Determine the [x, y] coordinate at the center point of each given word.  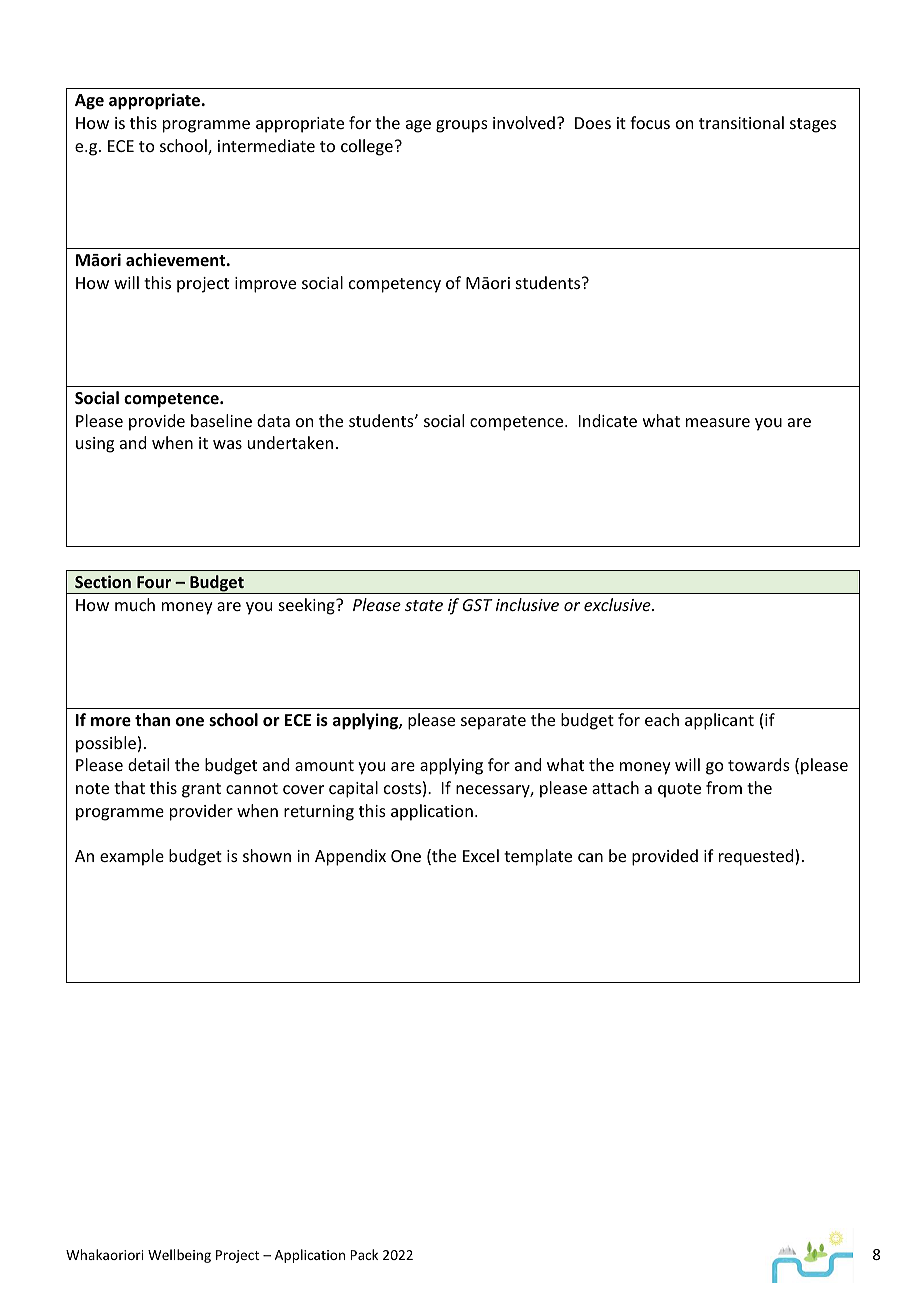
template [538, 857]
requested [757, 857]
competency [395, 285]
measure [718, 422]
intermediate [266, 145]
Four [154, 582]
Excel [481, 855]
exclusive [618, 604]
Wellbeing [179, 1256]
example [132, 857]
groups [462, 126]
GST [477, 605]
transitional [741, 122]
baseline [221, 420]
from [724, 787]
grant [201, 790]
